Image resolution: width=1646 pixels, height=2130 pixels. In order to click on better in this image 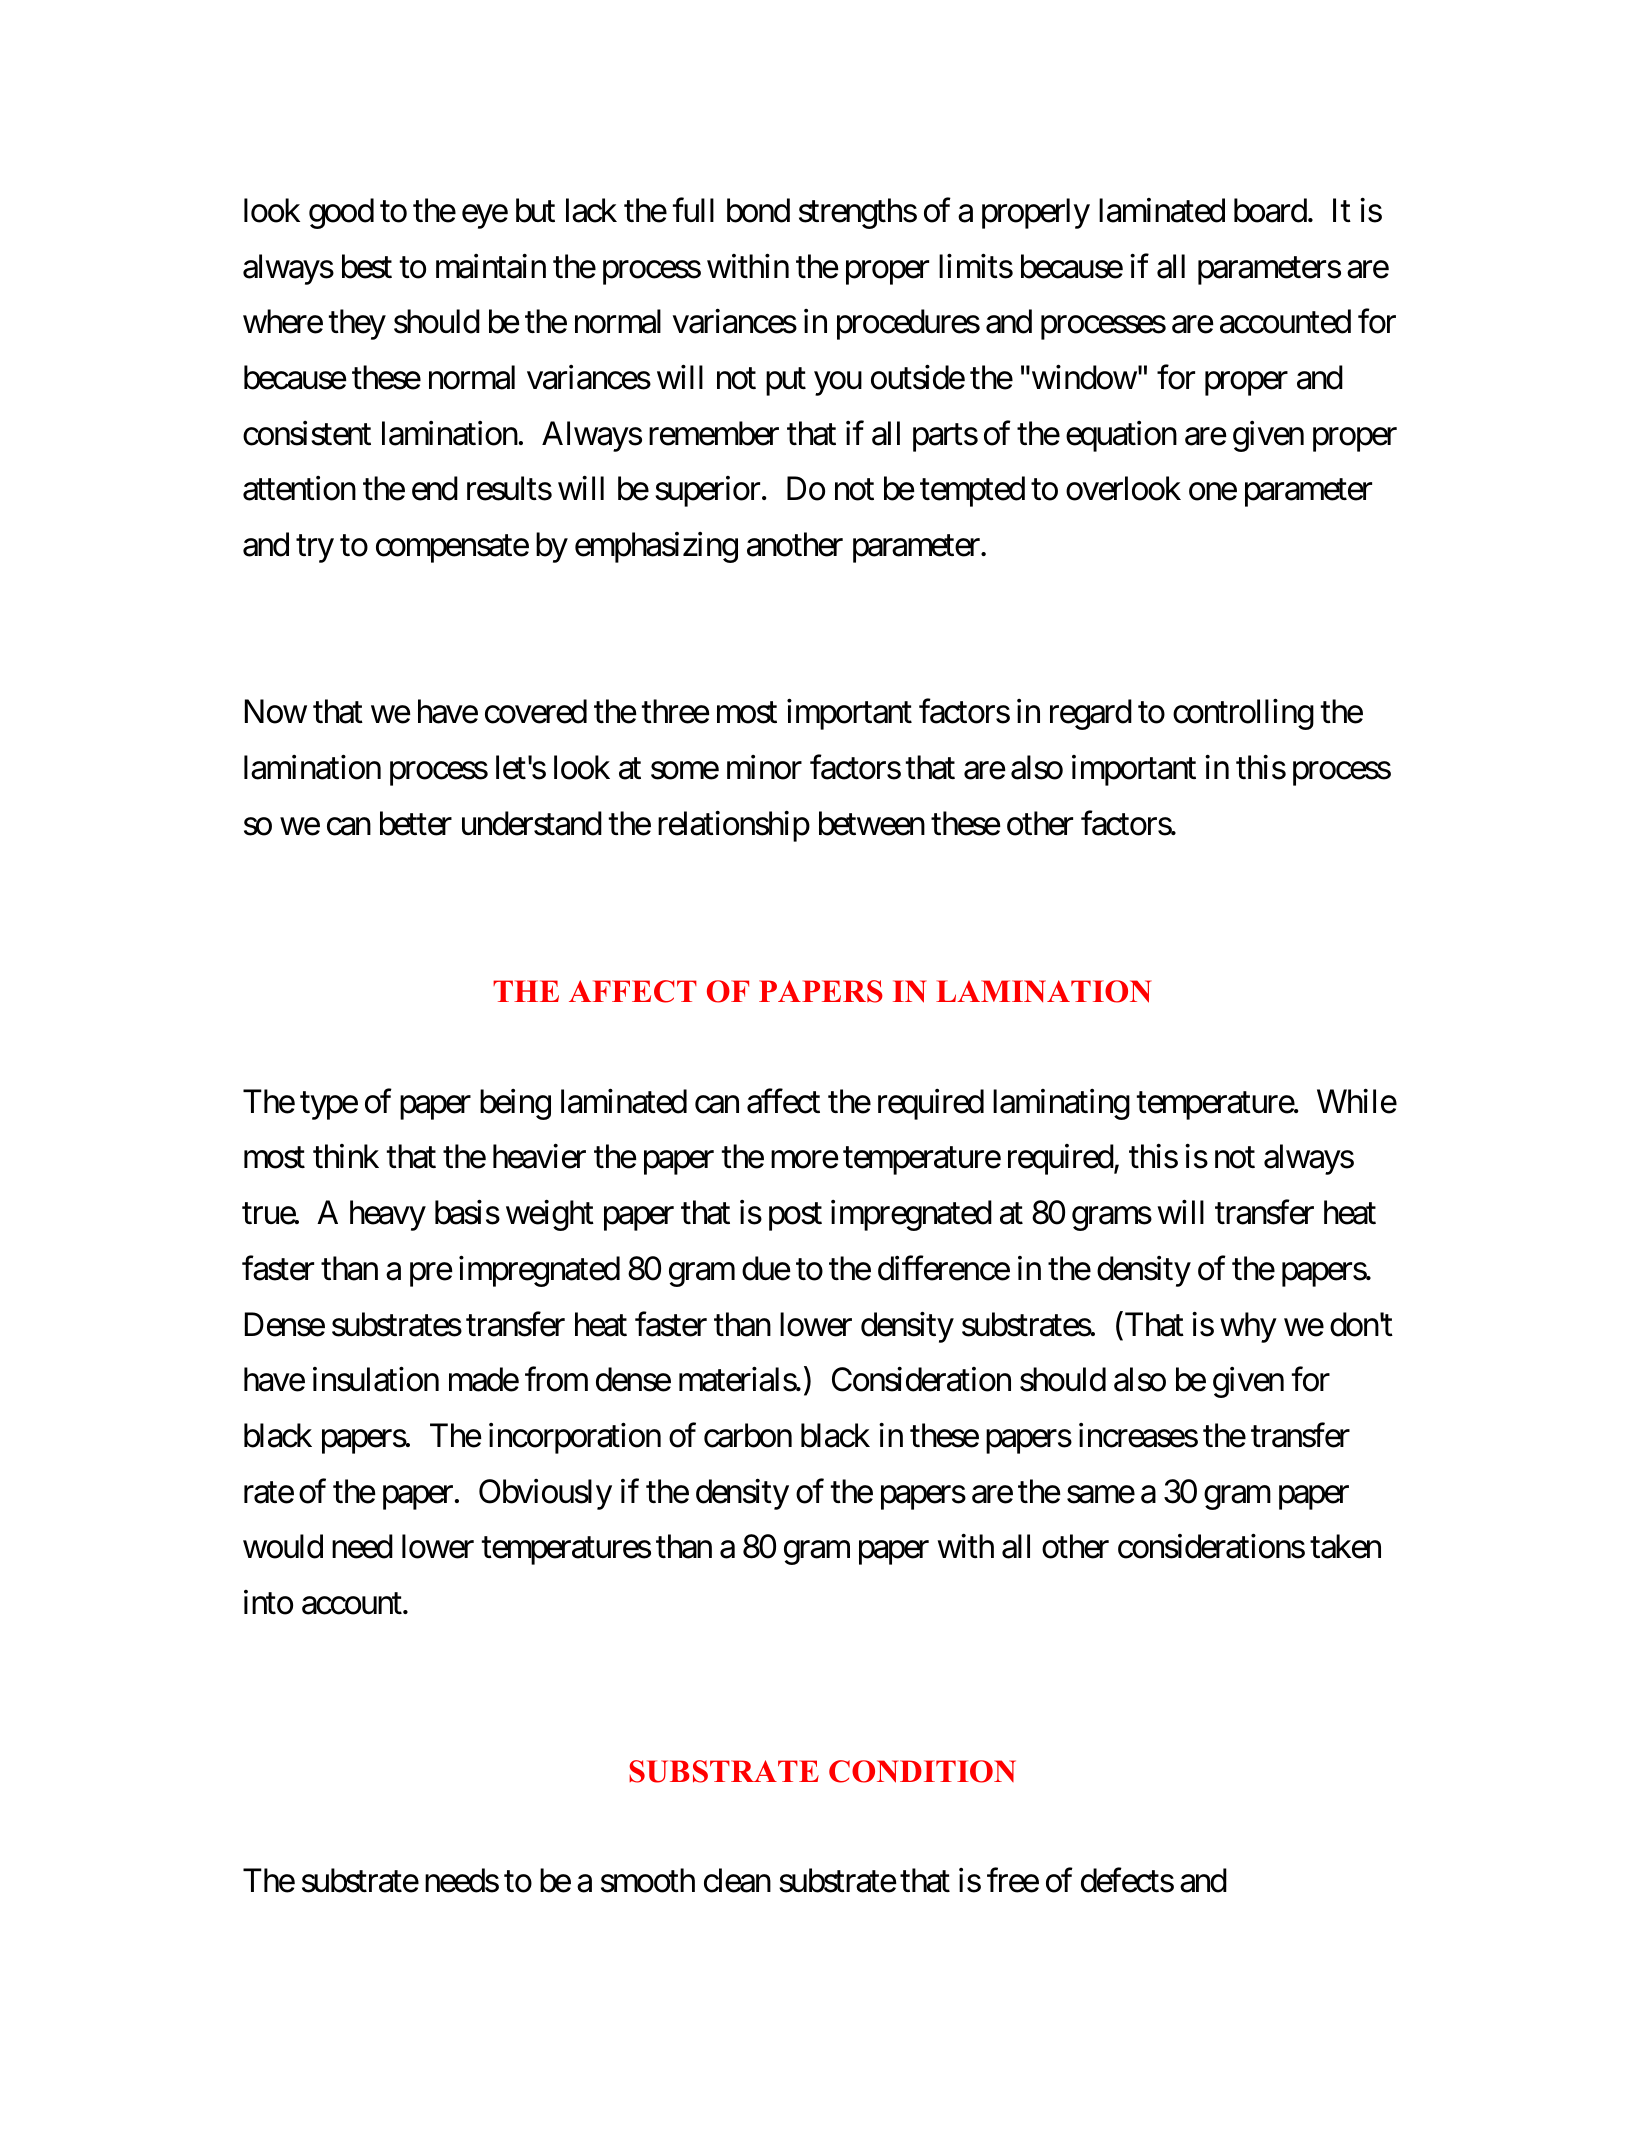, I will do `click(416, 823)`.
